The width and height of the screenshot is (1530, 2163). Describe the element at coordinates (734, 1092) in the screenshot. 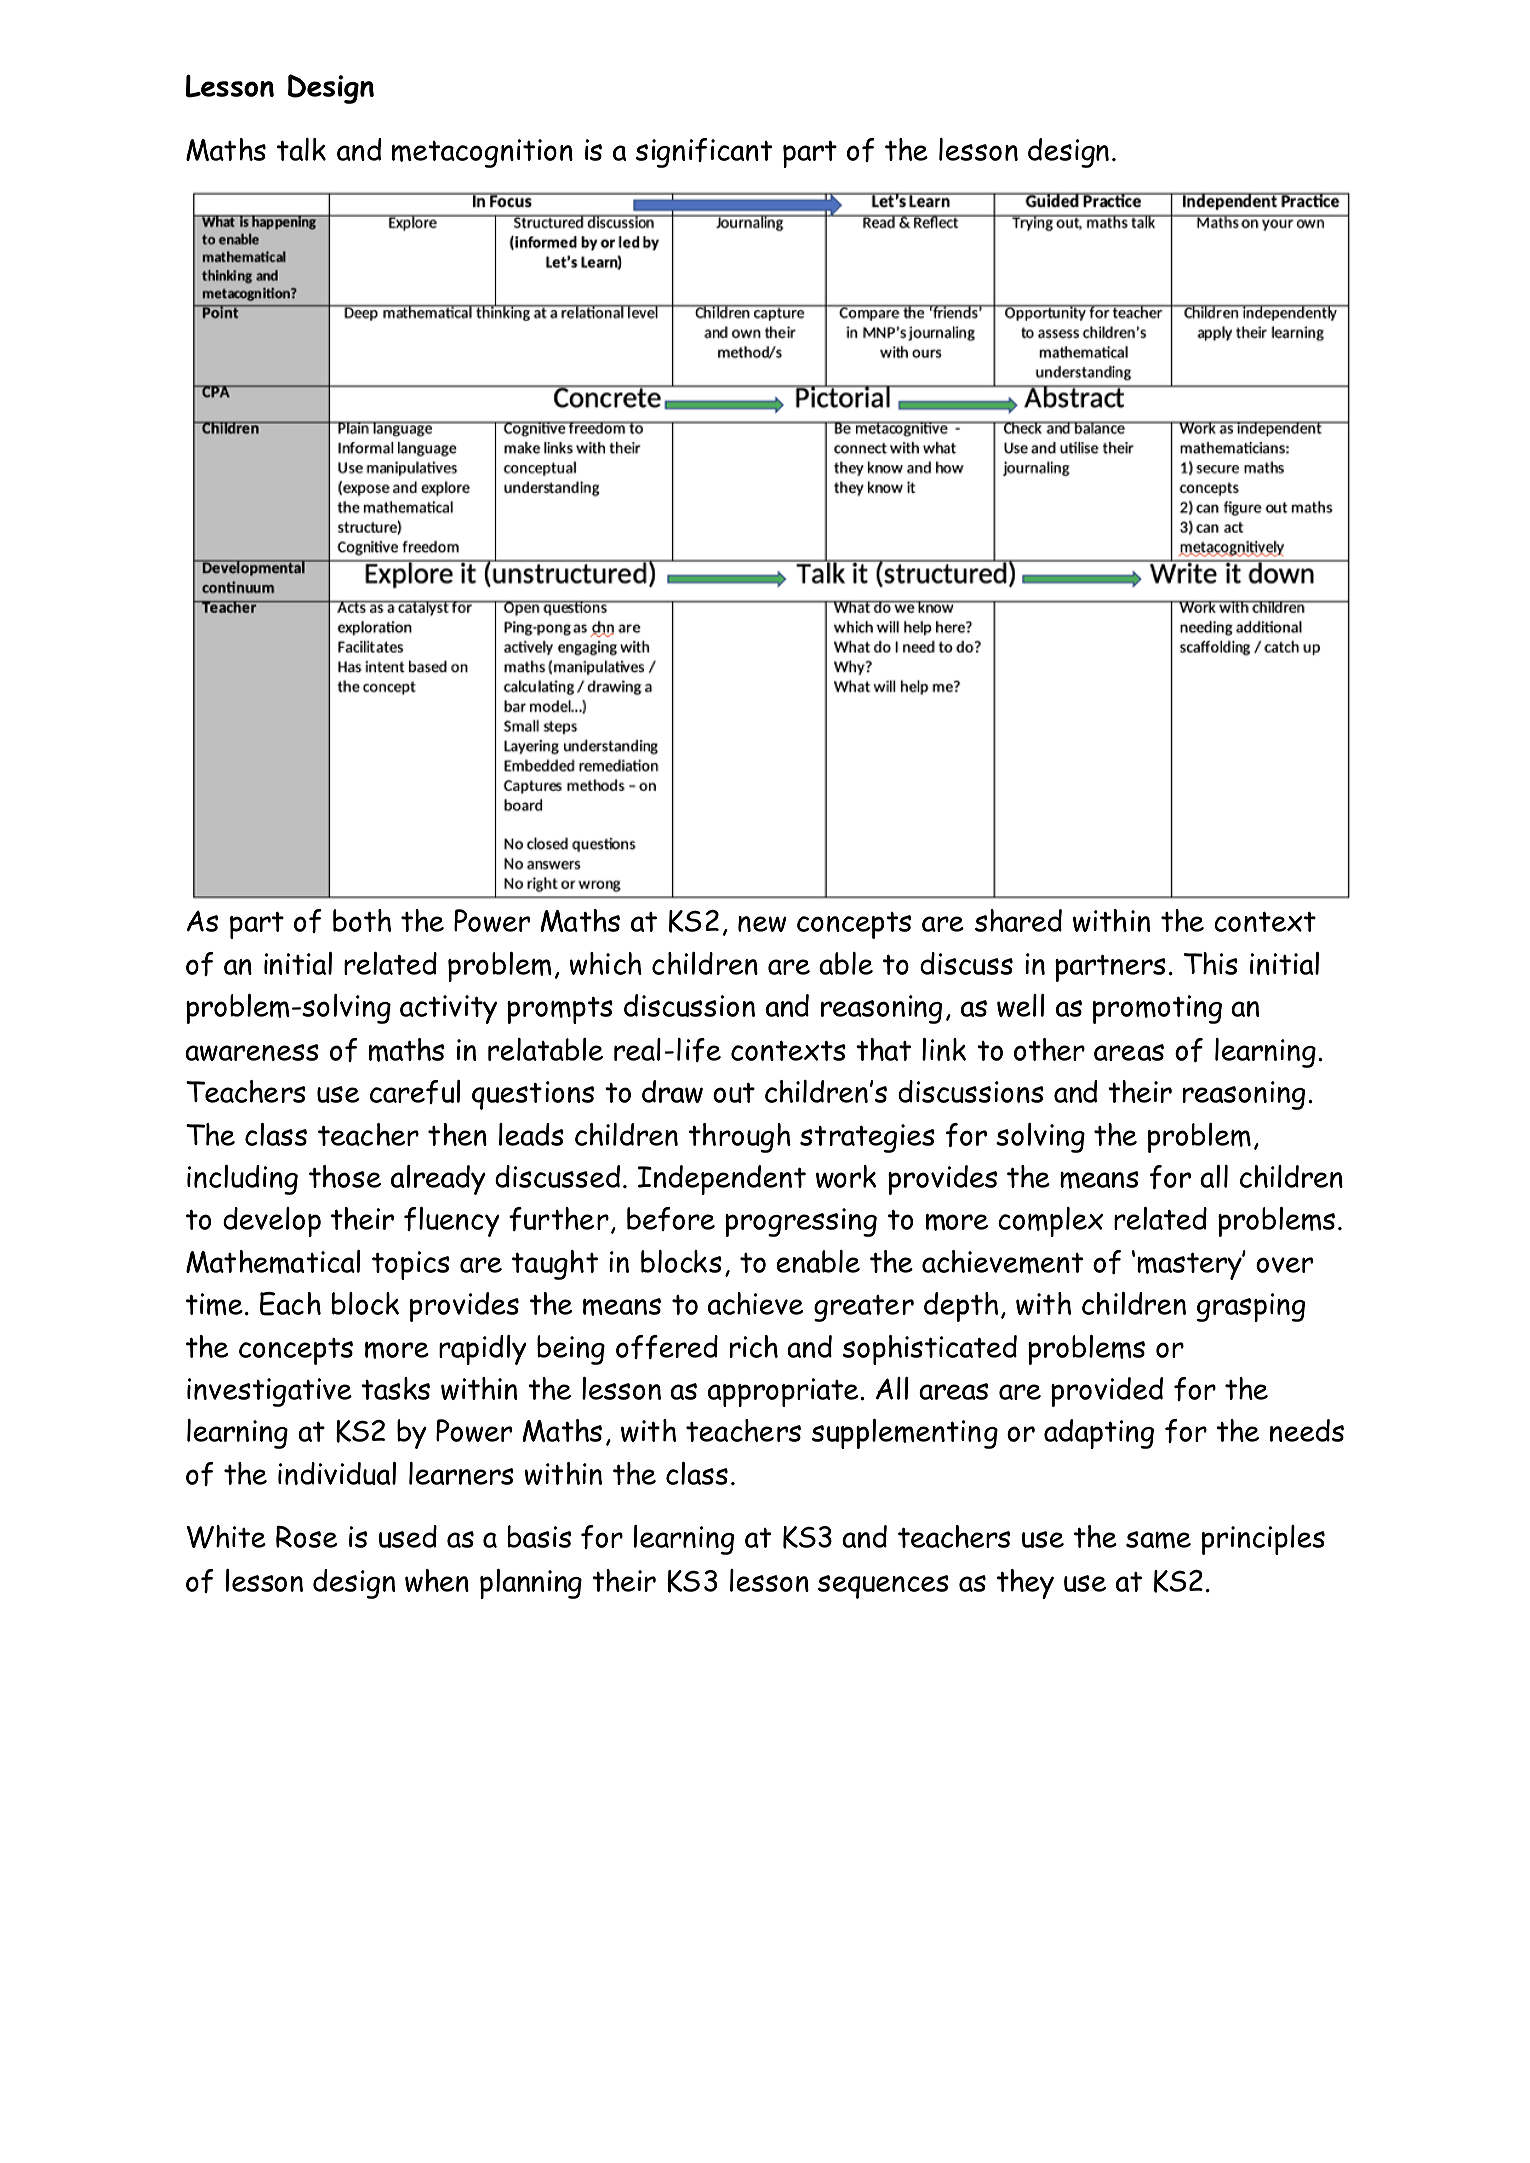

I see `out` at that location.
